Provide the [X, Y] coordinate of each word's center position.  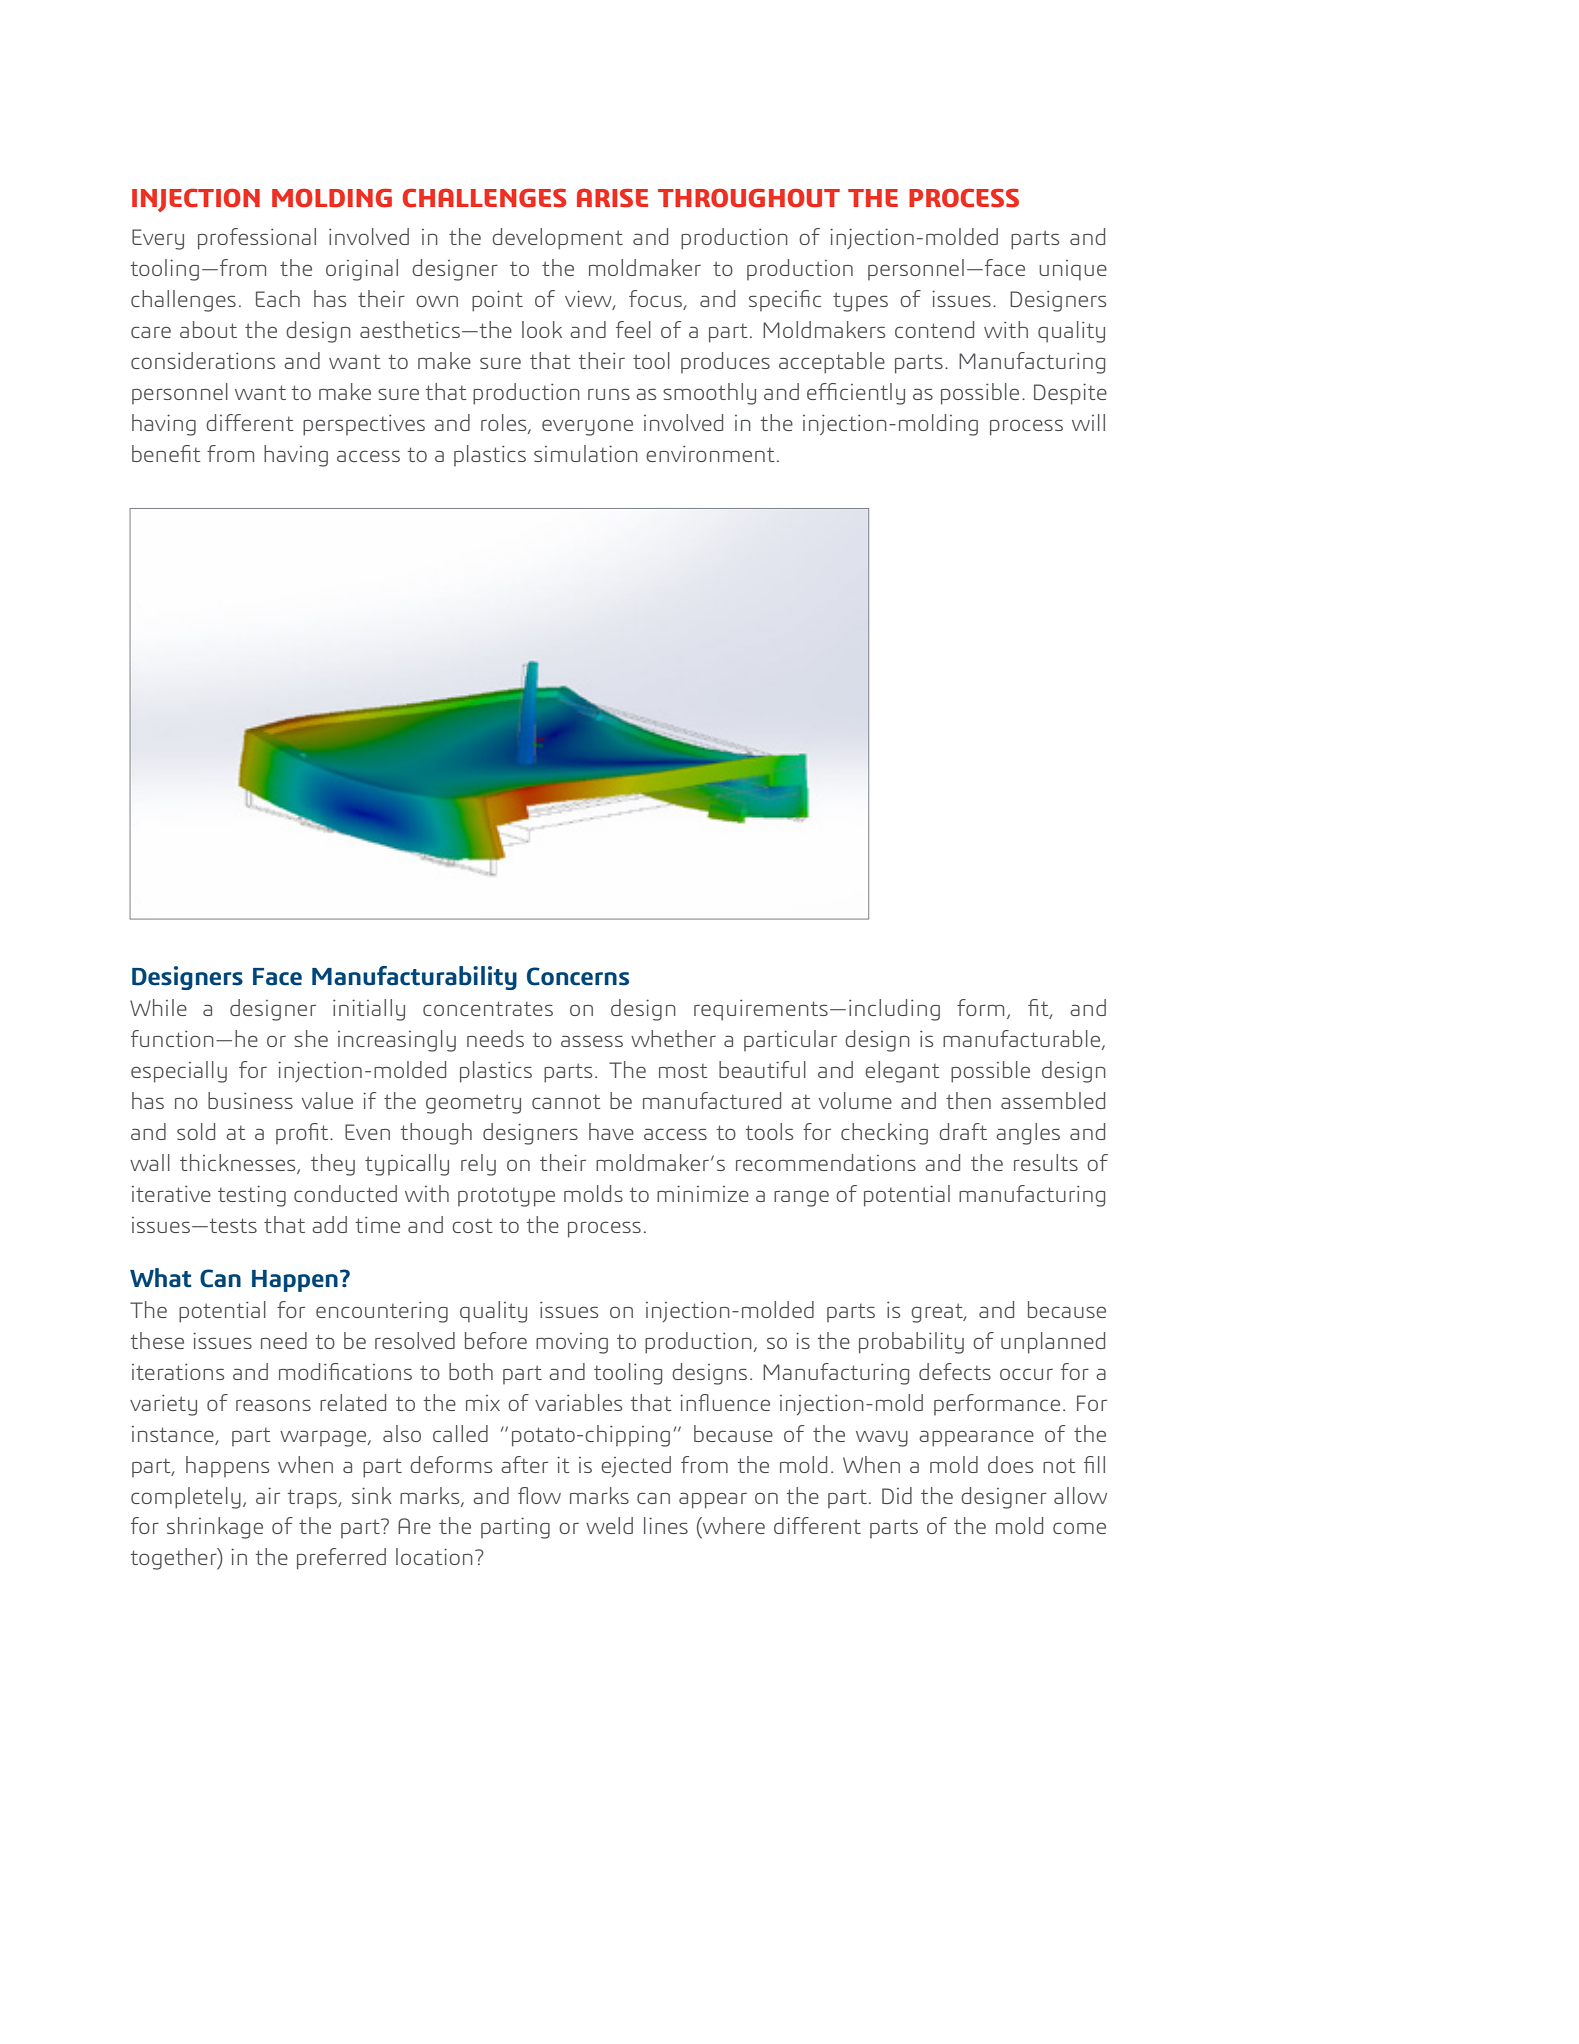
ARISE [612, 198]
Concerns [578, 976]
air [268, 1495]
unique [1073, 270]
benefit [166, 453]
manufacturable [1023, 1039]
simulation [586, 453]
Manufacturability [414, 978]
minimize [703, 1193]
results [1046, 1162]
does [1010, 1464]
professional [257, 239]
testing [252, 1196]
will [1088, 422]
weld [609, 1525]
